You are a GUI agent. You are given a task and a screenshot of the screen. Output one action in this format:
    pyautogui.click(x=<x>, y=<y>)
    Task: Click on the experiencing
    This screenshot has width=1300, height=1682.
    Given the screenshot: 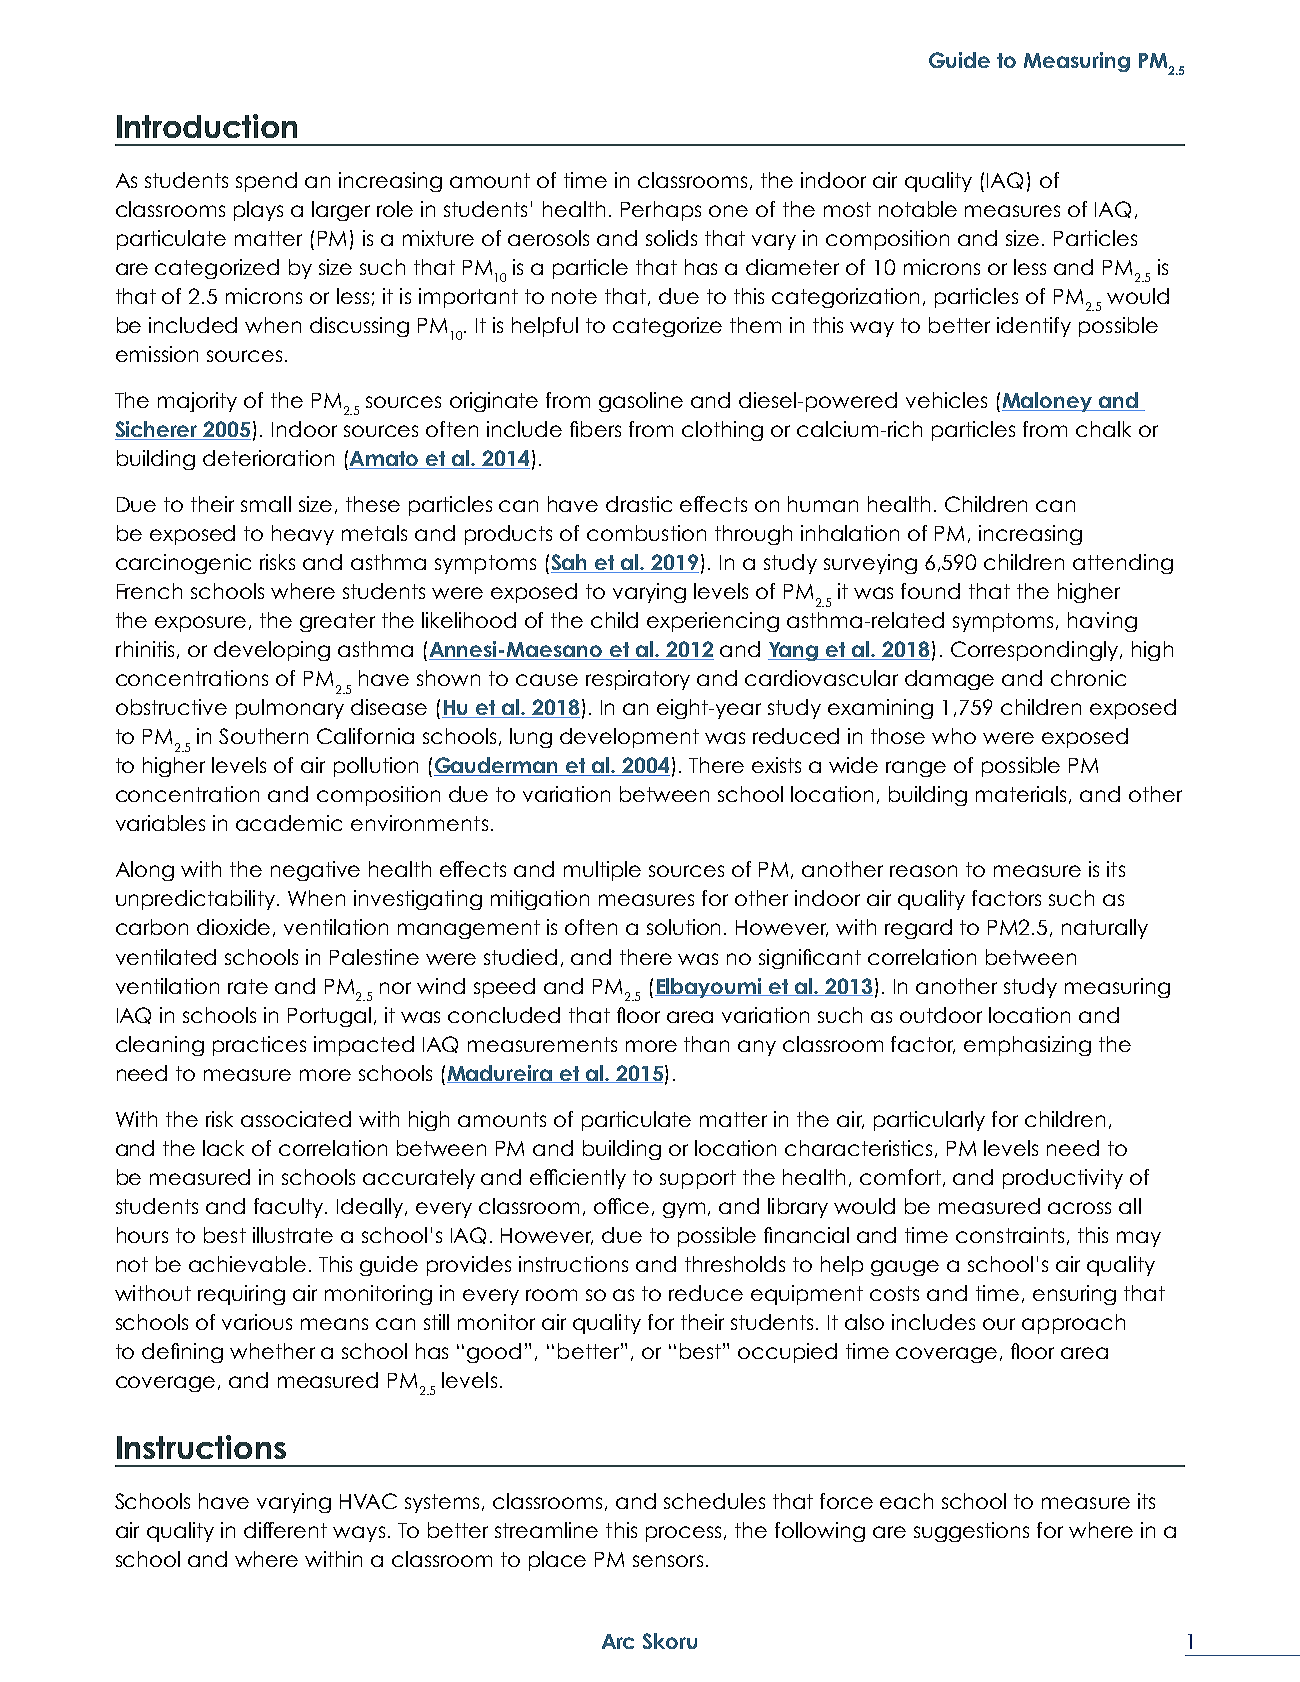 What is the action you would take?
    pyautogui.click(x=713, y=622)
